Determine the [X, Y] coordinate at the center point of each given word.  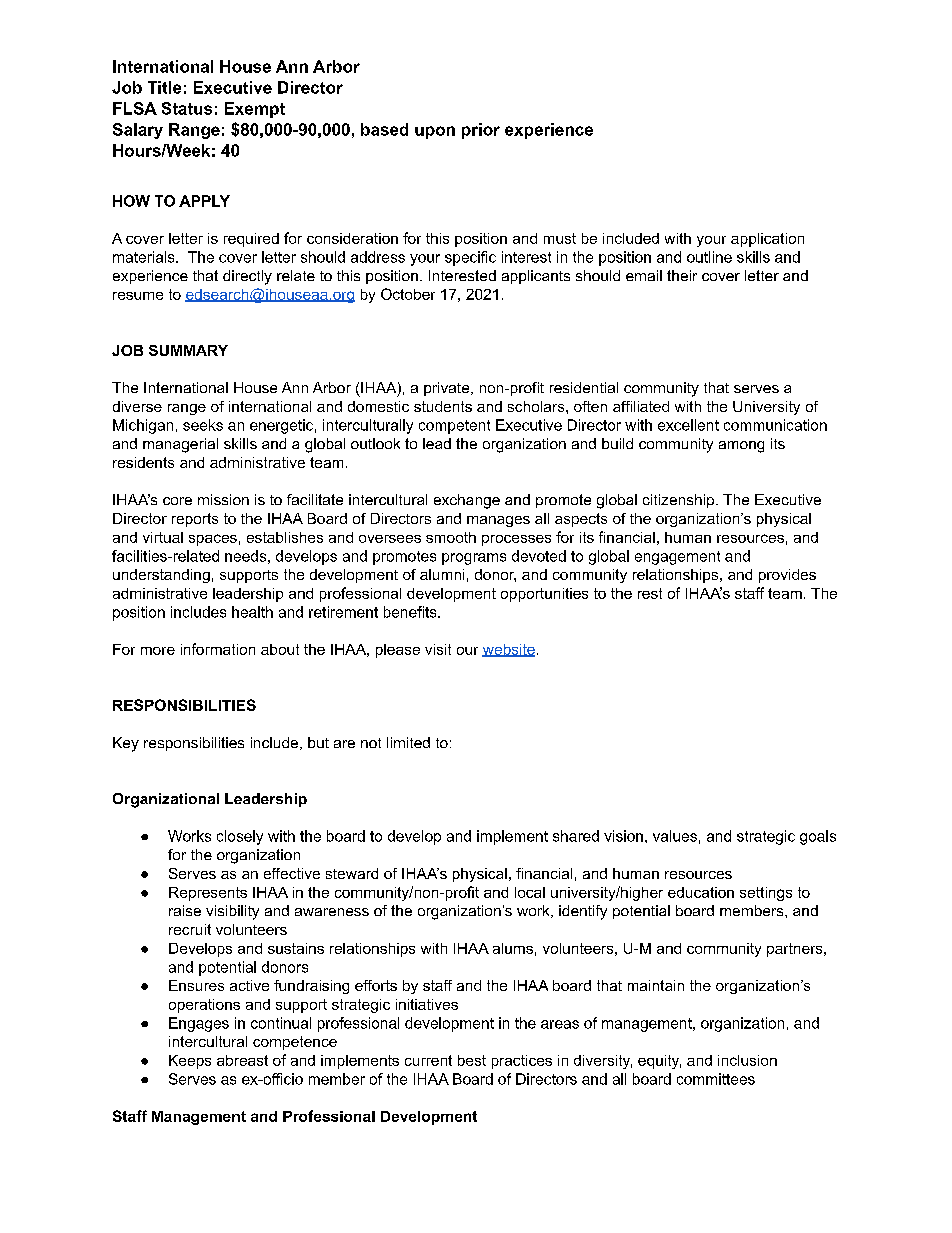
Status [187, 108]
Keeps [190, 1062]
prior [481, 131]
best [472, 1060]
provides [787, 576]
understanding [161, 576]
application [767, 240]
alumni [442, 574]
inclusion [747, 1060]
